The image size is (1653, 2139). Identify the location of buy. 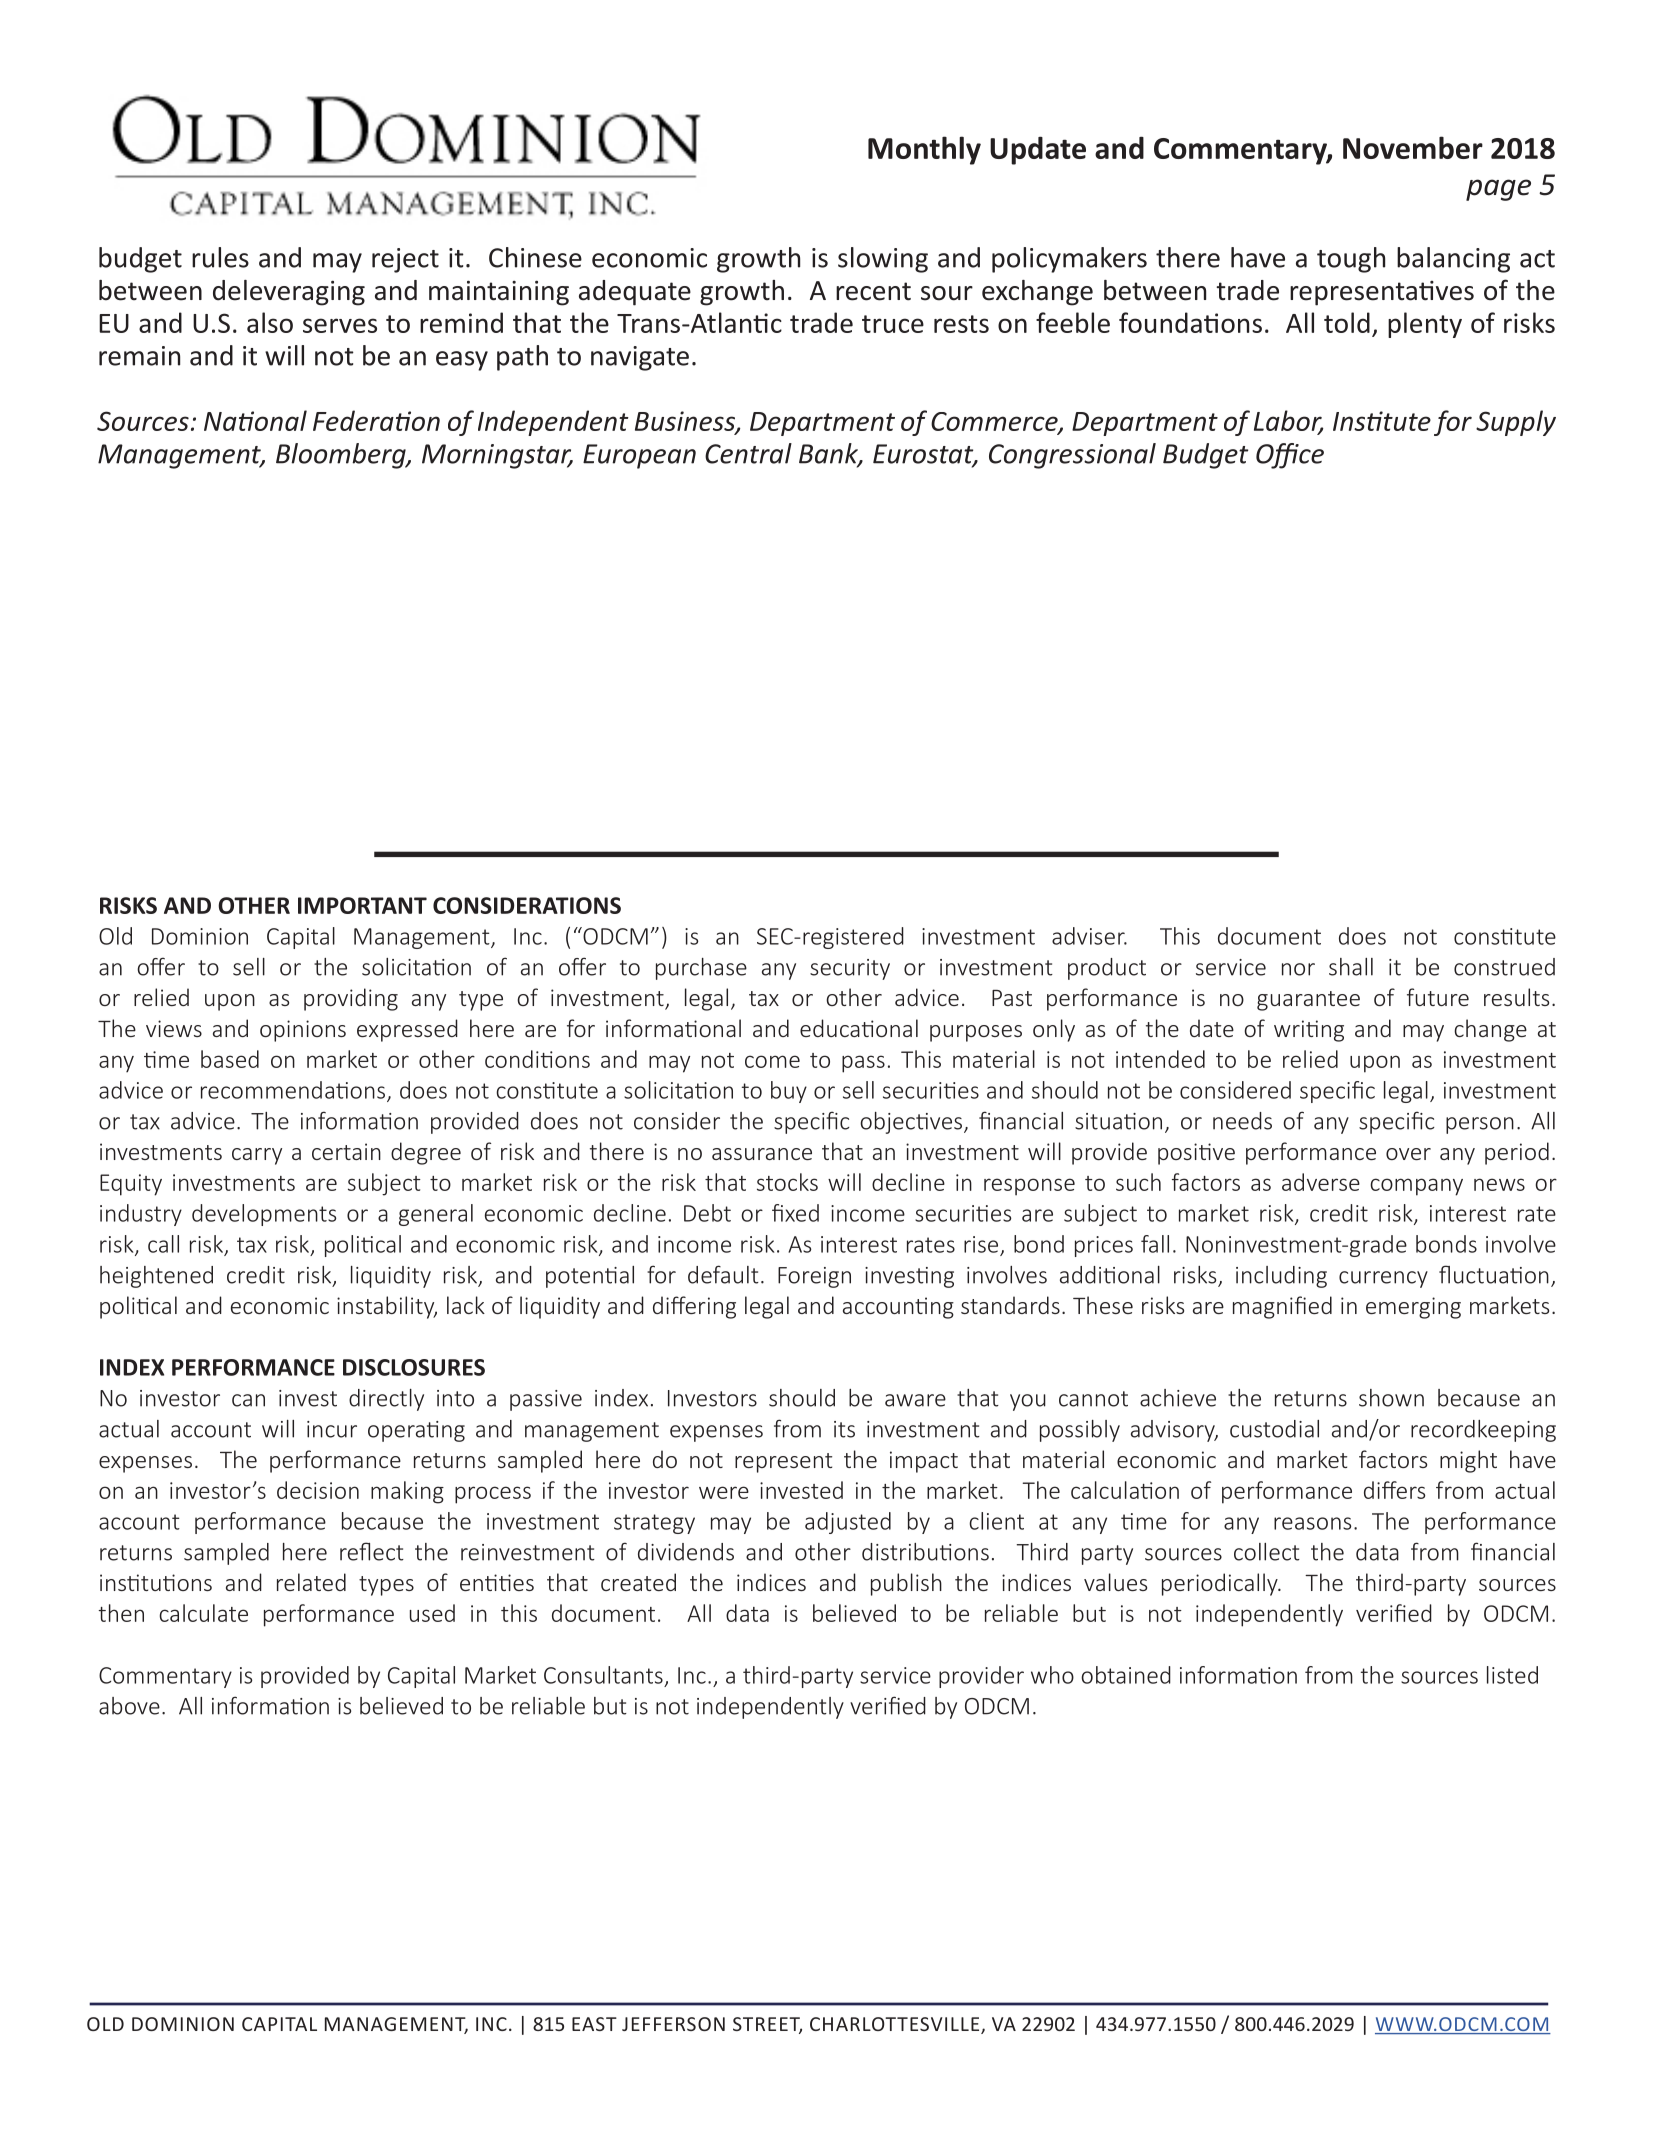
(789, 1092).
